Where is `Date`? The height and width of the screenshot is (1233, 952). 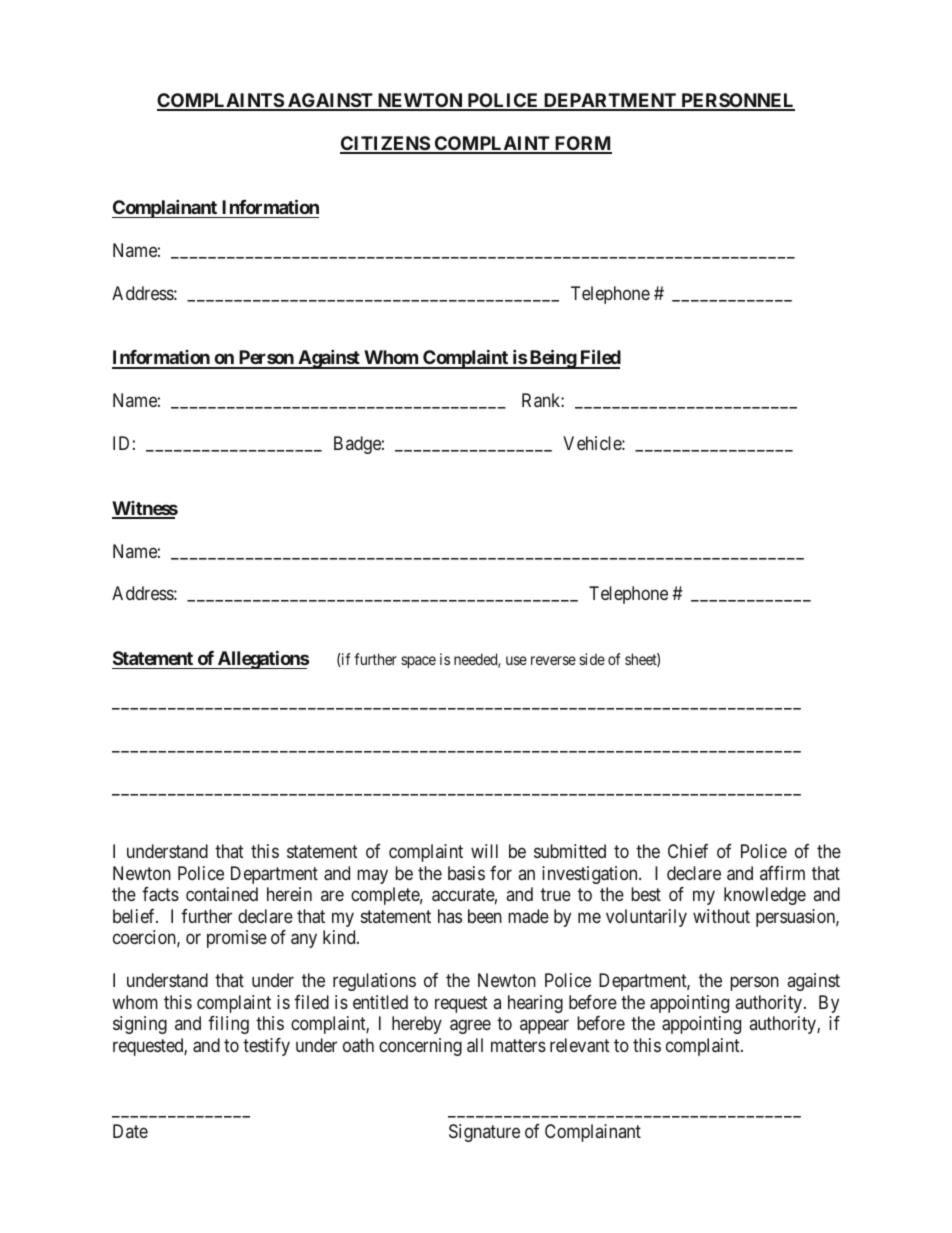
Date is located at coordinates (130, 1131).
